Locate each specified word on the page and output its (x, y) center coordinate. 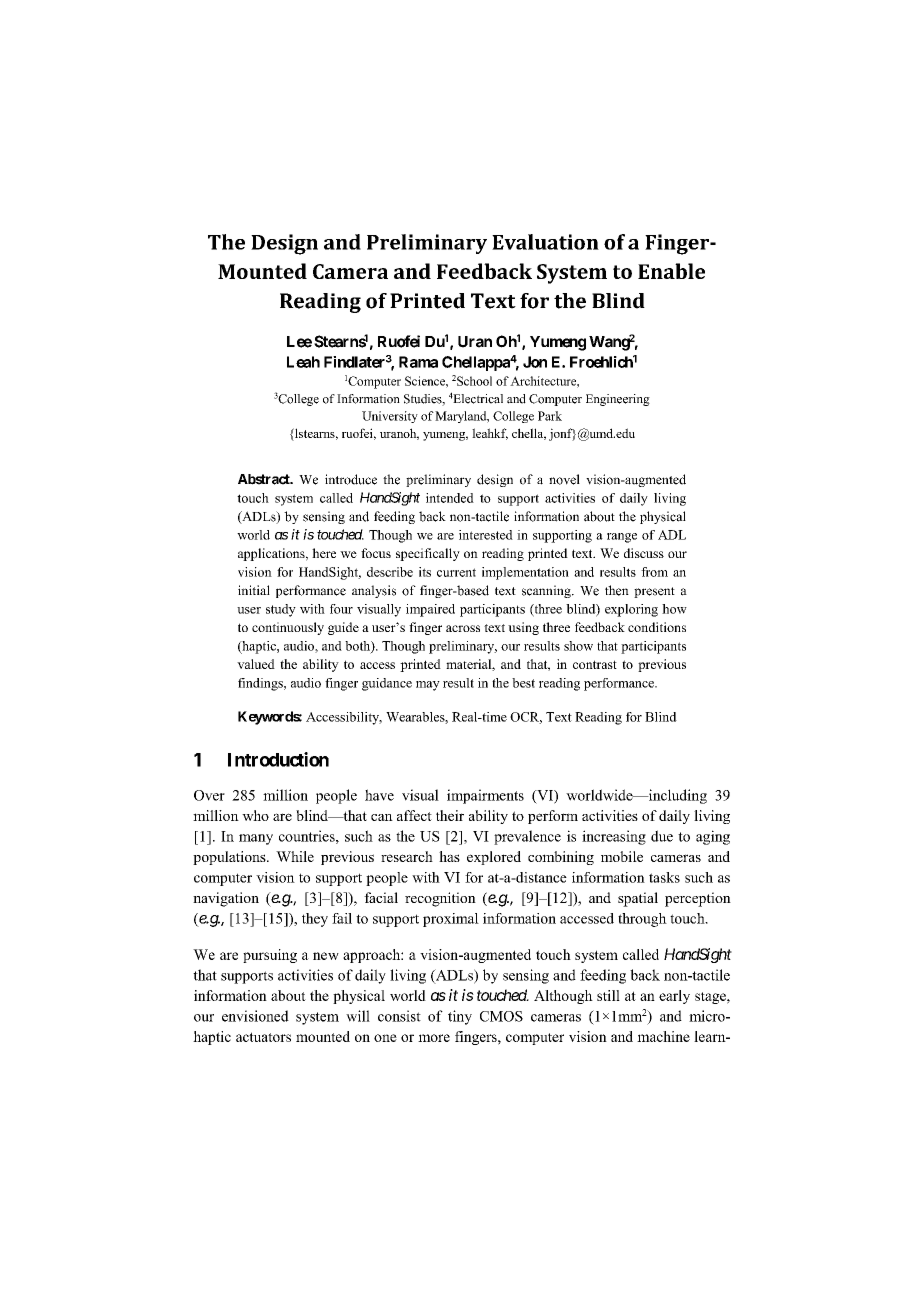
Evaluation (545, 242)
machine (663, 1036)
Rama (418, 362)
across (463, 628)
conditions (657, 627)
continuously (288, 628)
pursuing (270, 956)
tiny (460, 1017)
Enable (671, 271)
